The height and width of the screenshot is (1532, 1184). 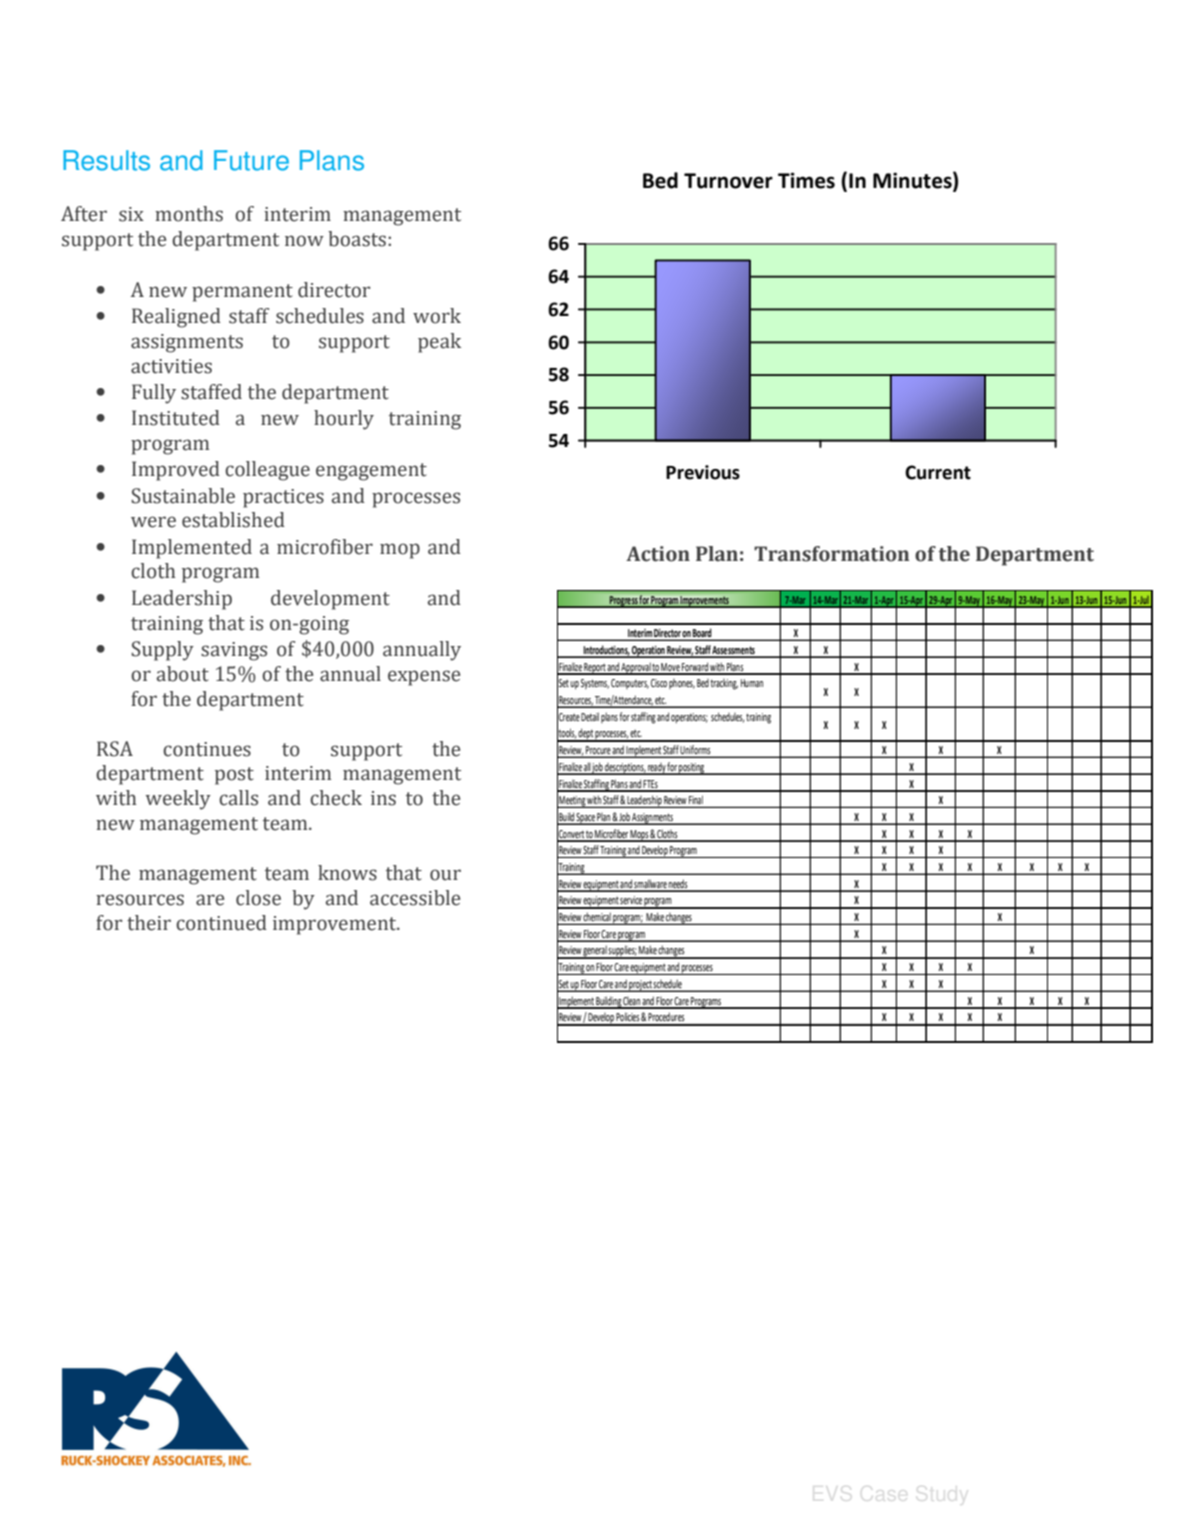 What do you see at coordinates (221, 923) in the screenshot?
I see `continued` at bounding box center [221, 923].
